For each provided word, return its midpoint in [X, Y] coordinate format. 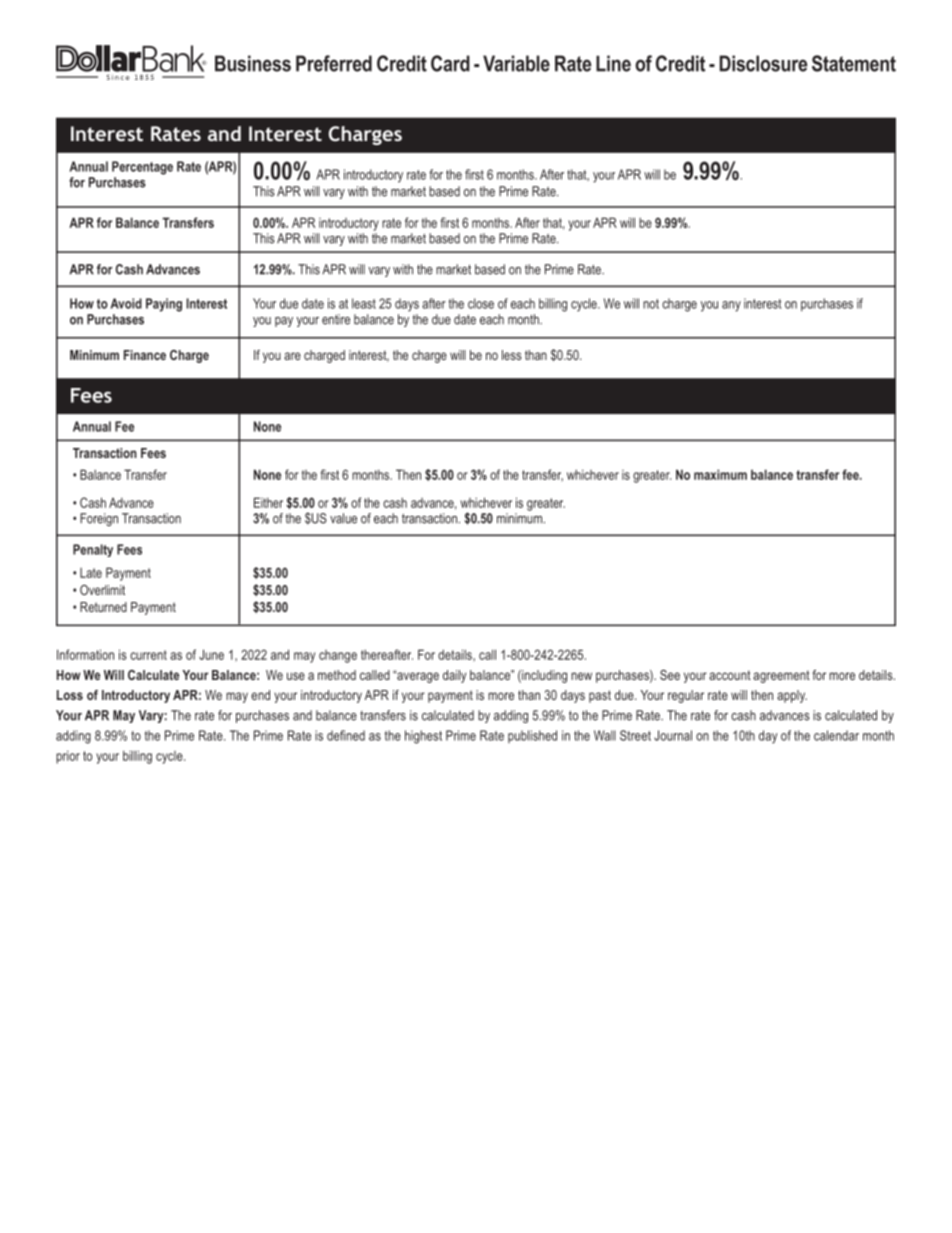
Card [450, 63]
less [512, 355]
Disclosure [763, 63]
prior [68, 757]
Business [253, 63]
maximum [720, 474]
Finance [145, 355]
